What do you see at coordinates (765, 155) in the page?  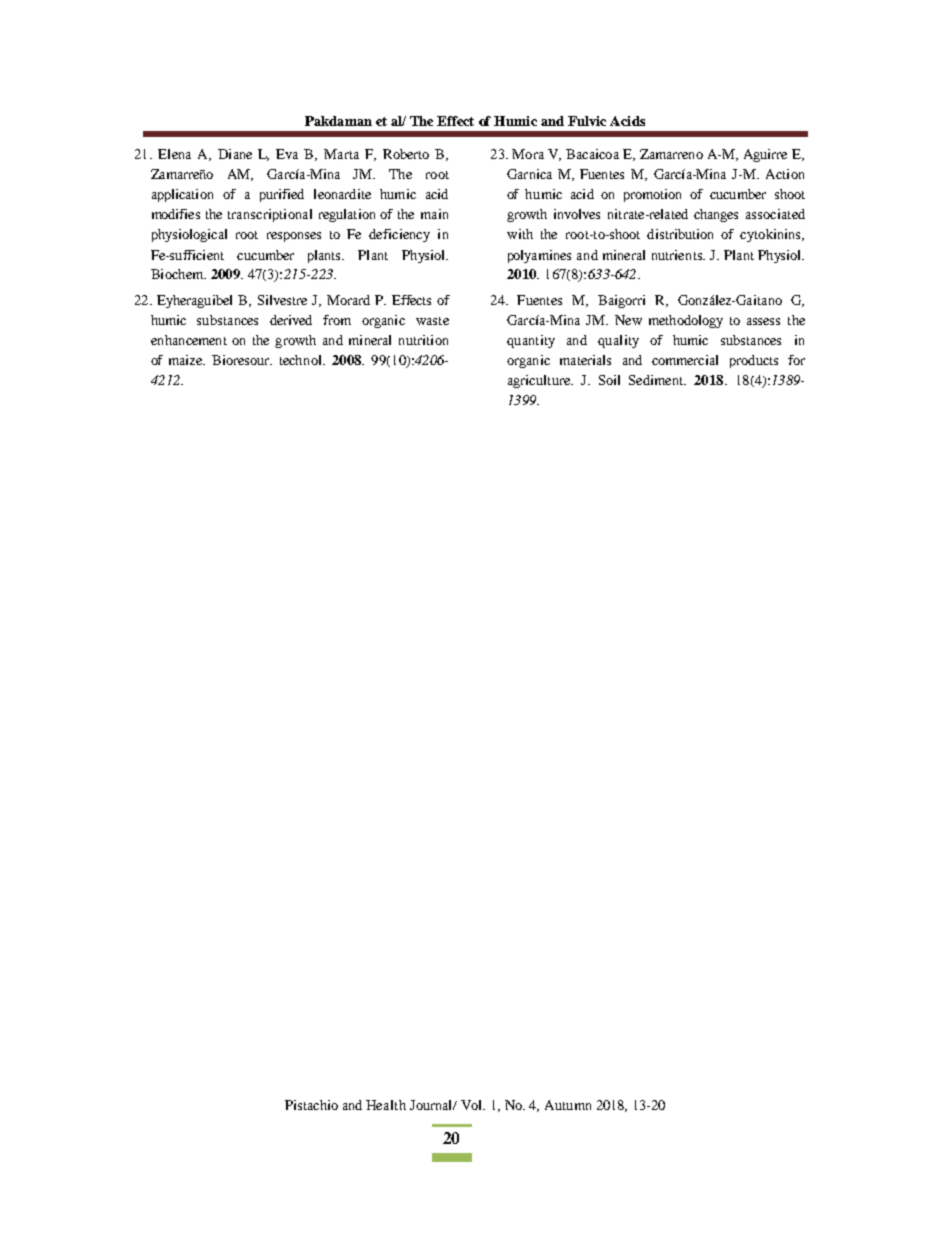 I see `Aguirre` at bounding box center [765, 155].
